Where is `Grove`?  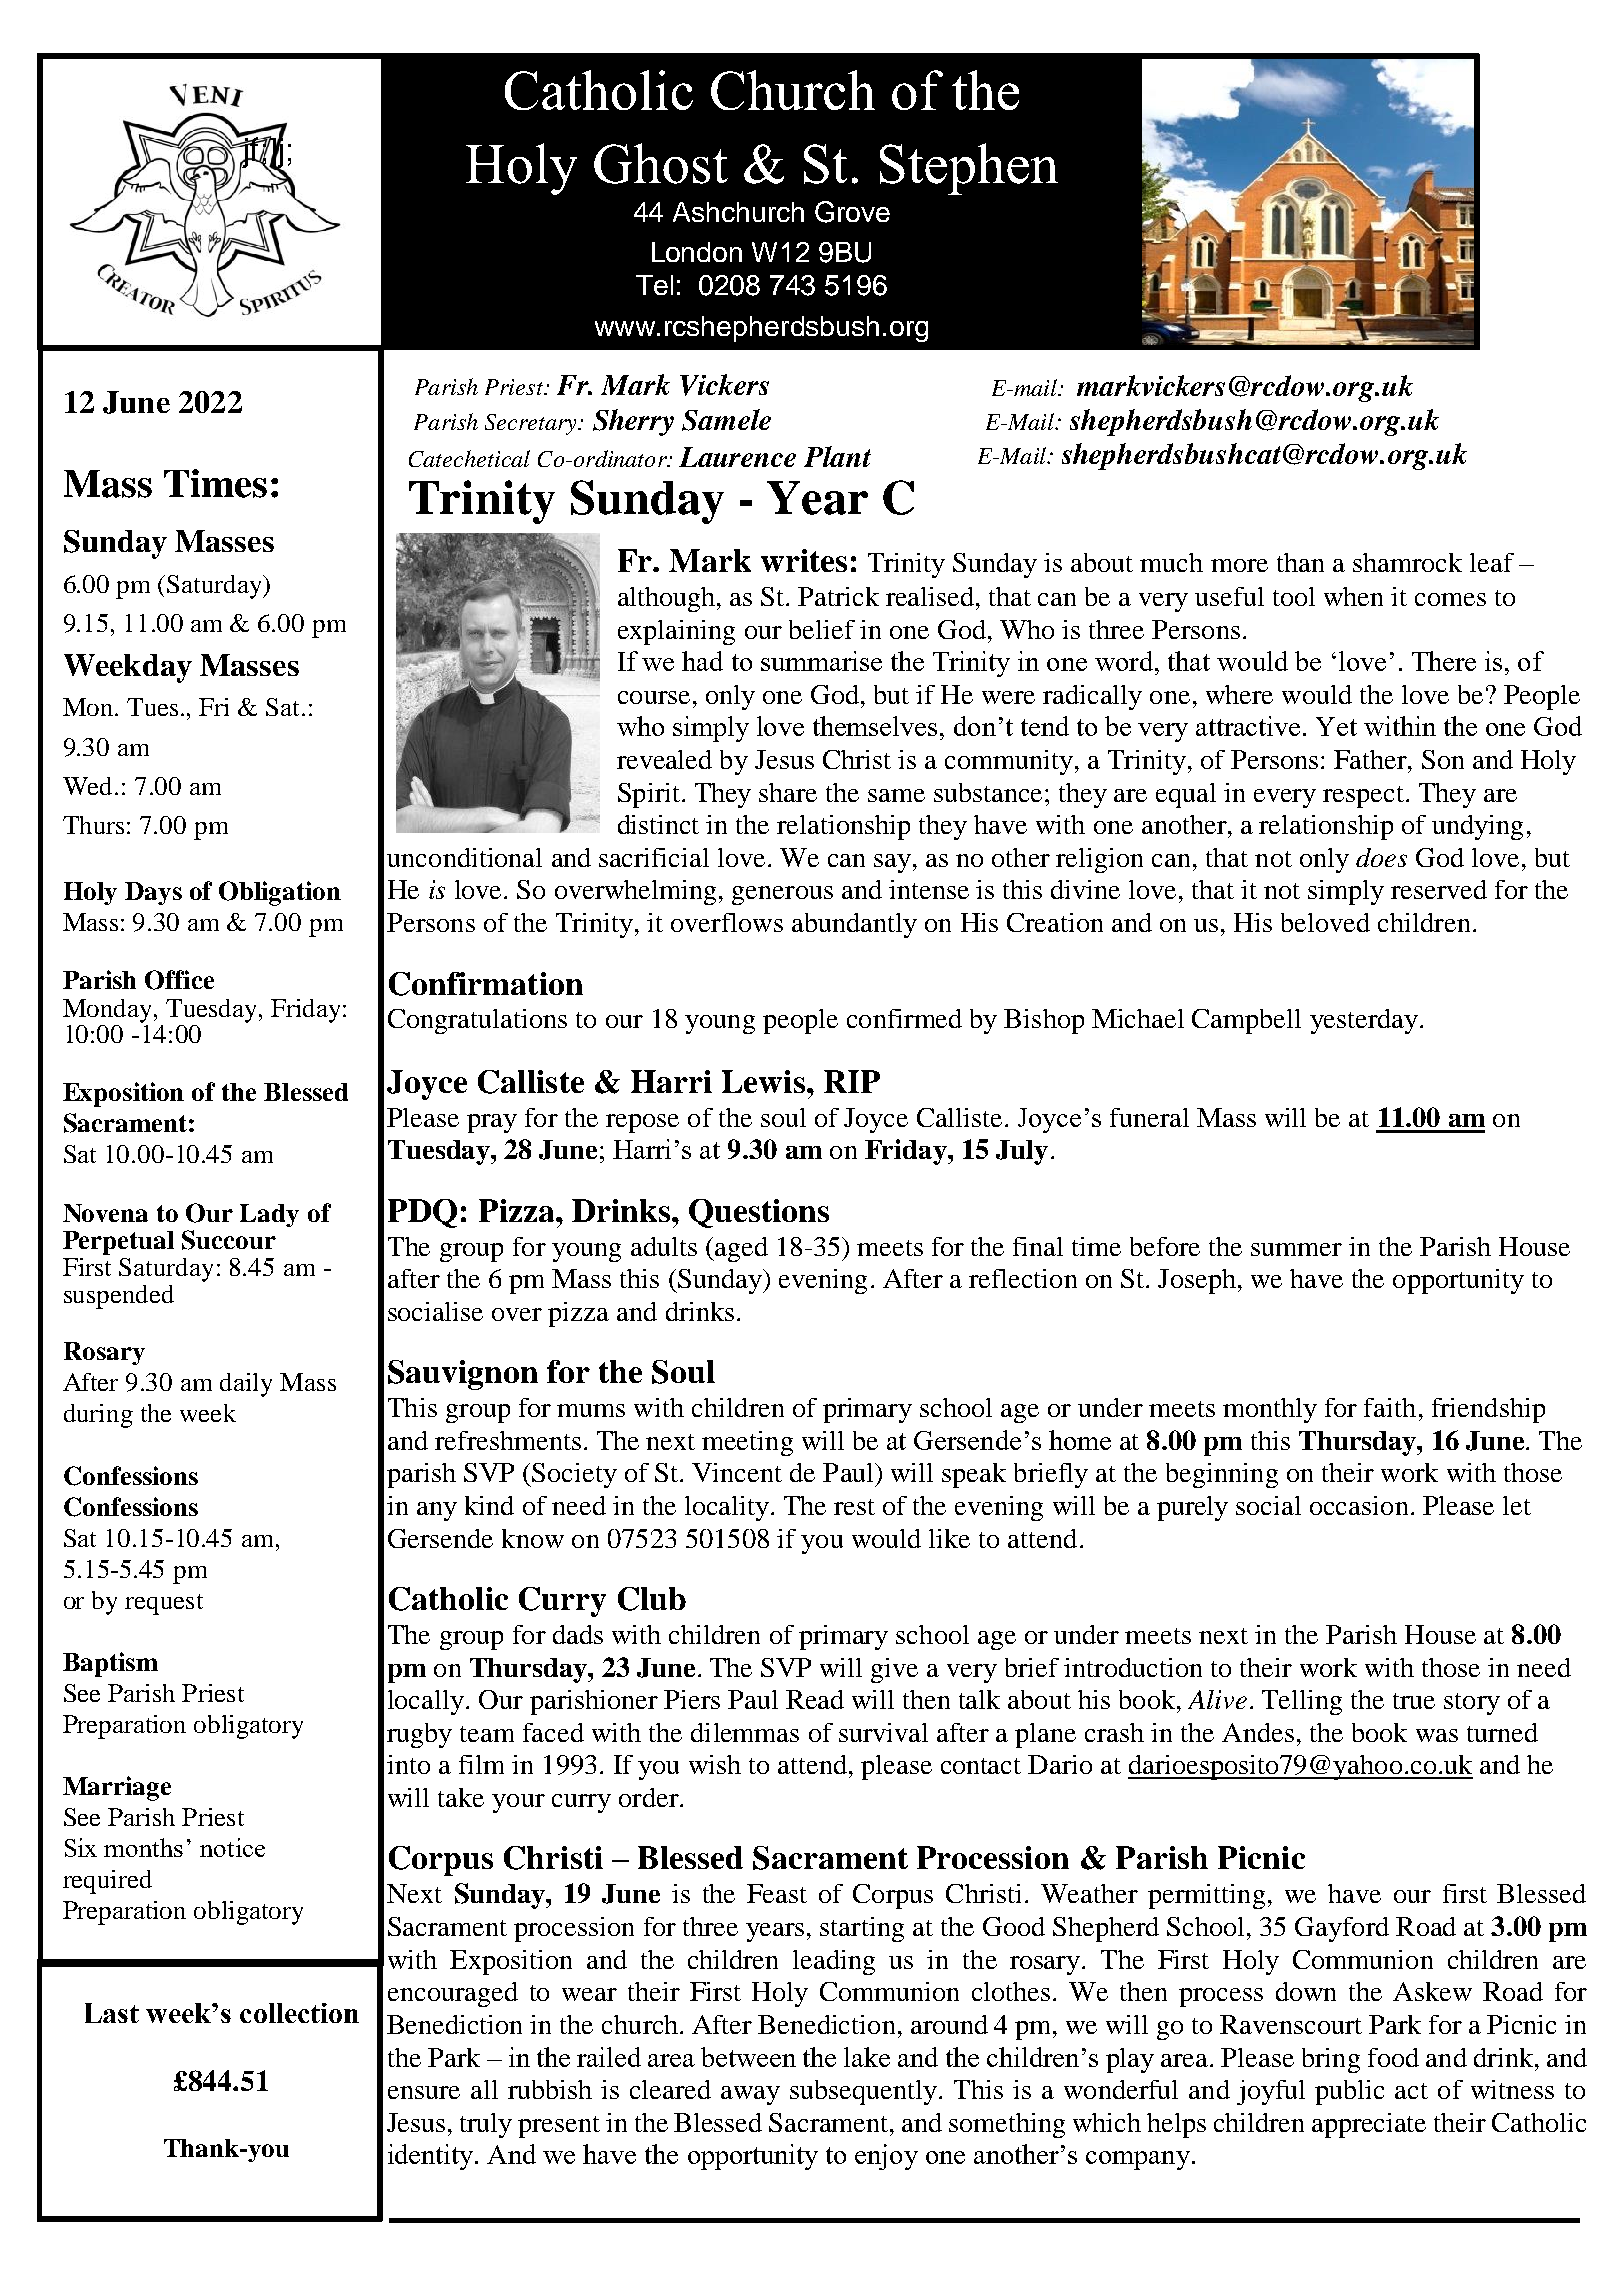
Grove is located at coordinates (852, 212).
